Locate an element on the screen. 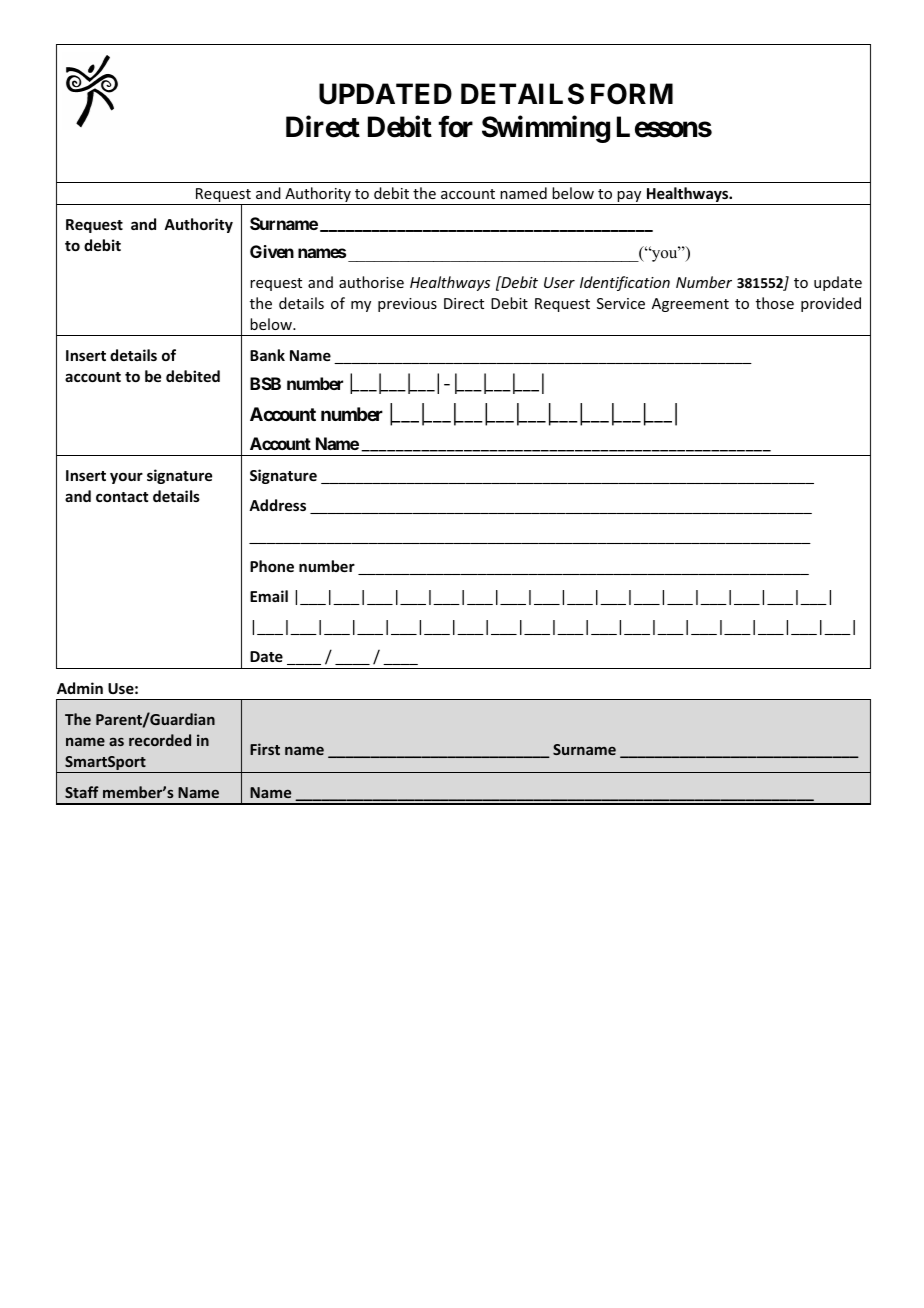 Image resolution: width=924 pixels, height=1308 pixels. pay is located at coordinates (630, 198).
